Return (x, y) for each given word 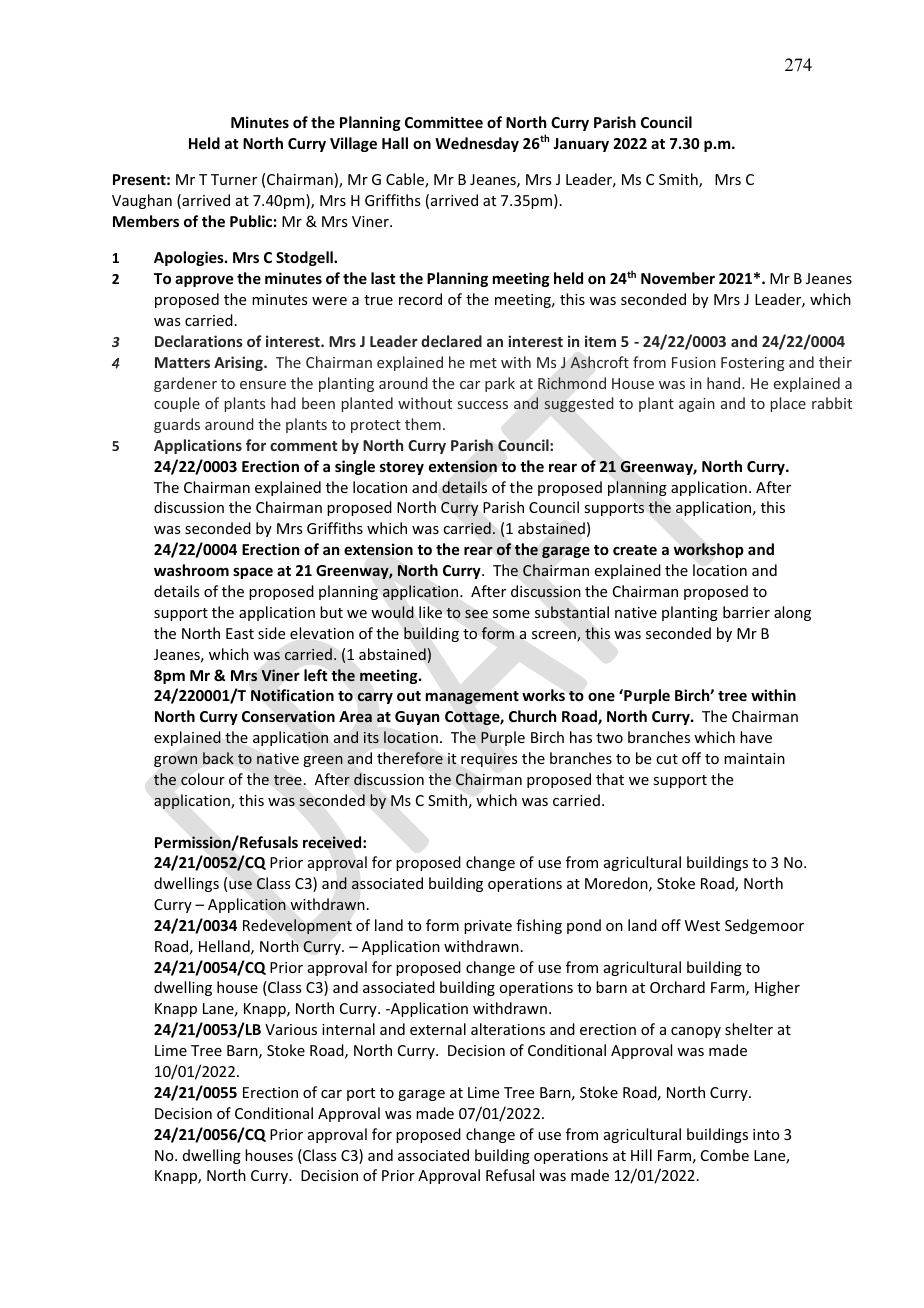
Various (291, 1029)
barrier (746, 612)
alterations (508, 1029)
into (766, 1134)
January (581, 145)
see (476, 614)
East (240, 633)
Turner (234, 179)
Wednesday (477, 144)
